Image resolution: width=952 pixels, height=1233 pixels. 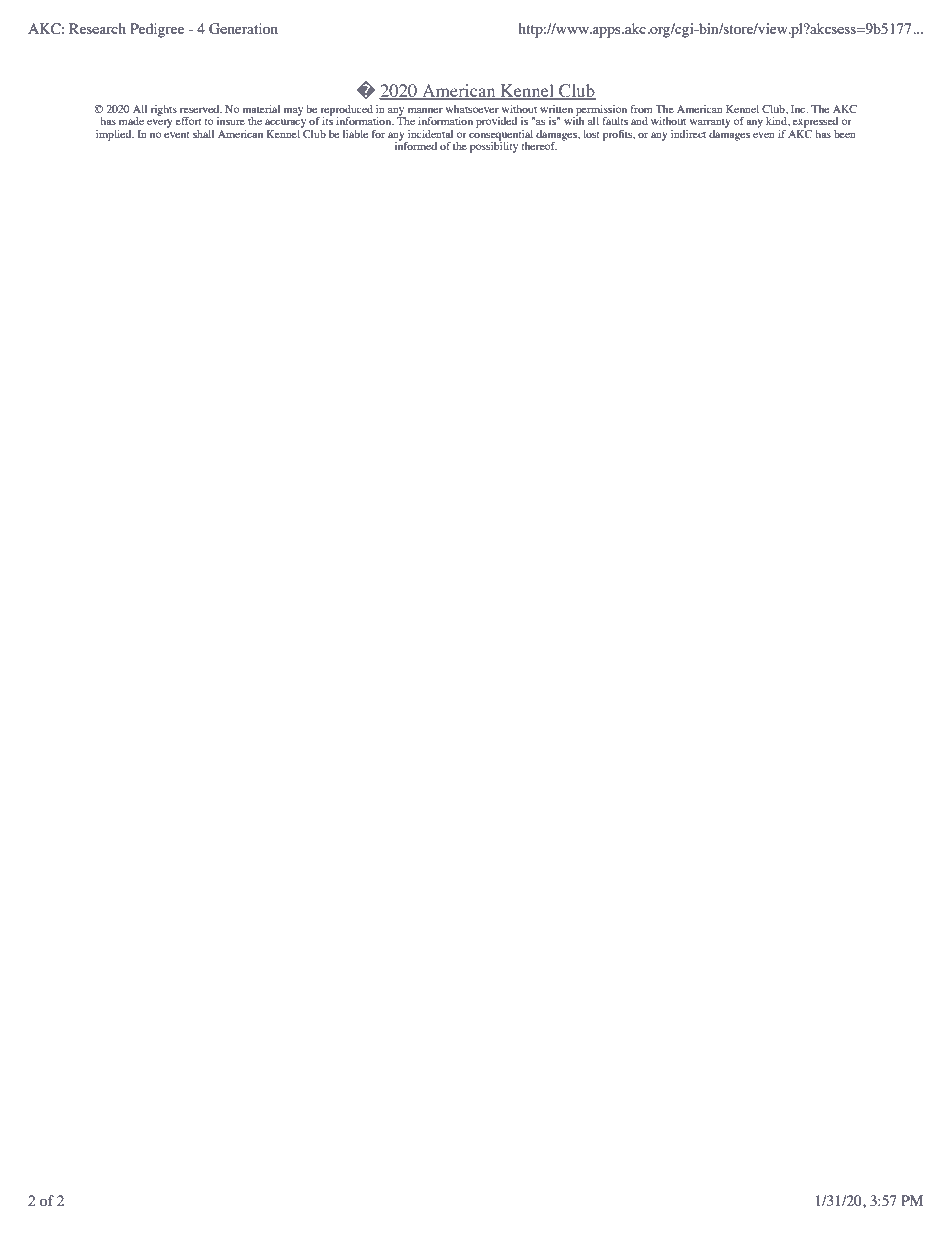 I want to click on Pedigree, so click(x=157, y=30).
